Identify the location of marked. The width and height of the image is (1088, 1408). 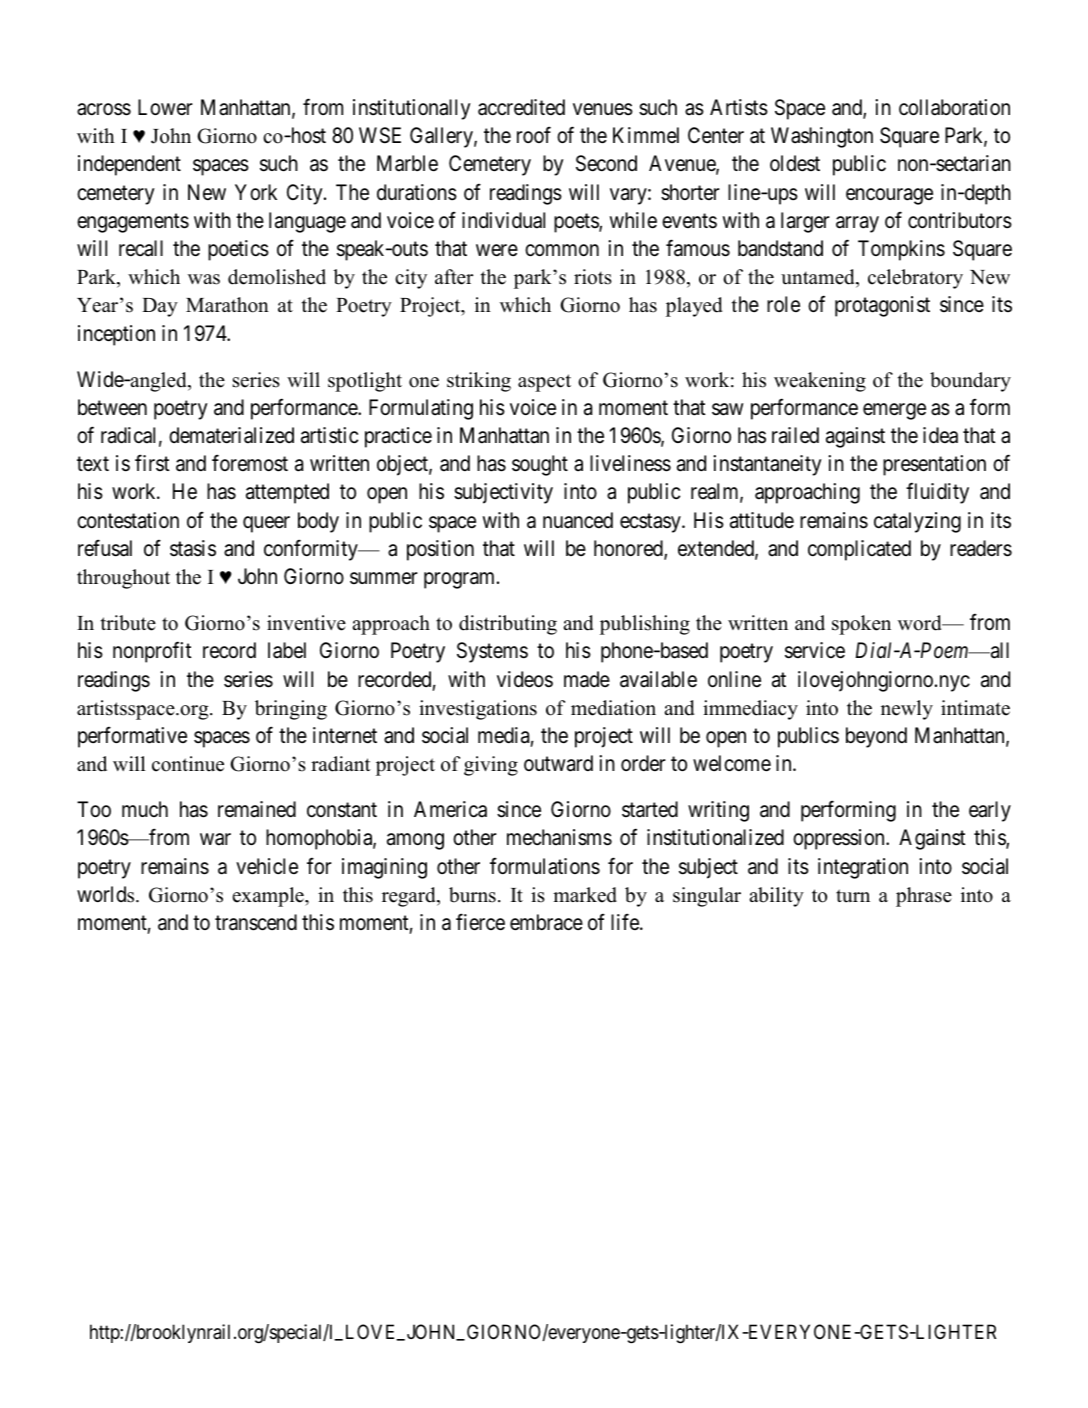
(585, 895).
